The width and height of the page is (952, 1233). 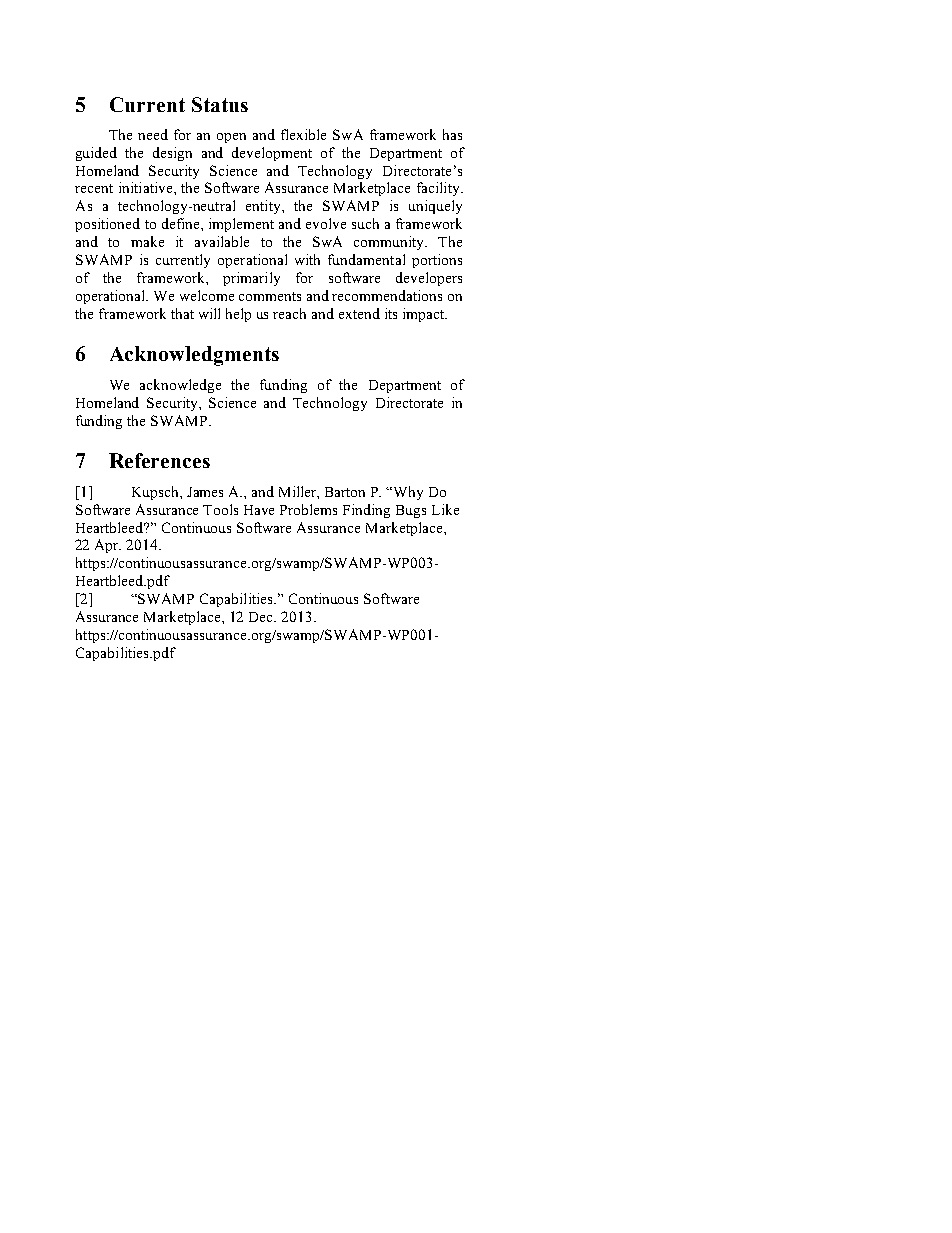 What do you see at coordinates (153, 134) in the page?
I see `need` at bounding box center [153, 134].
